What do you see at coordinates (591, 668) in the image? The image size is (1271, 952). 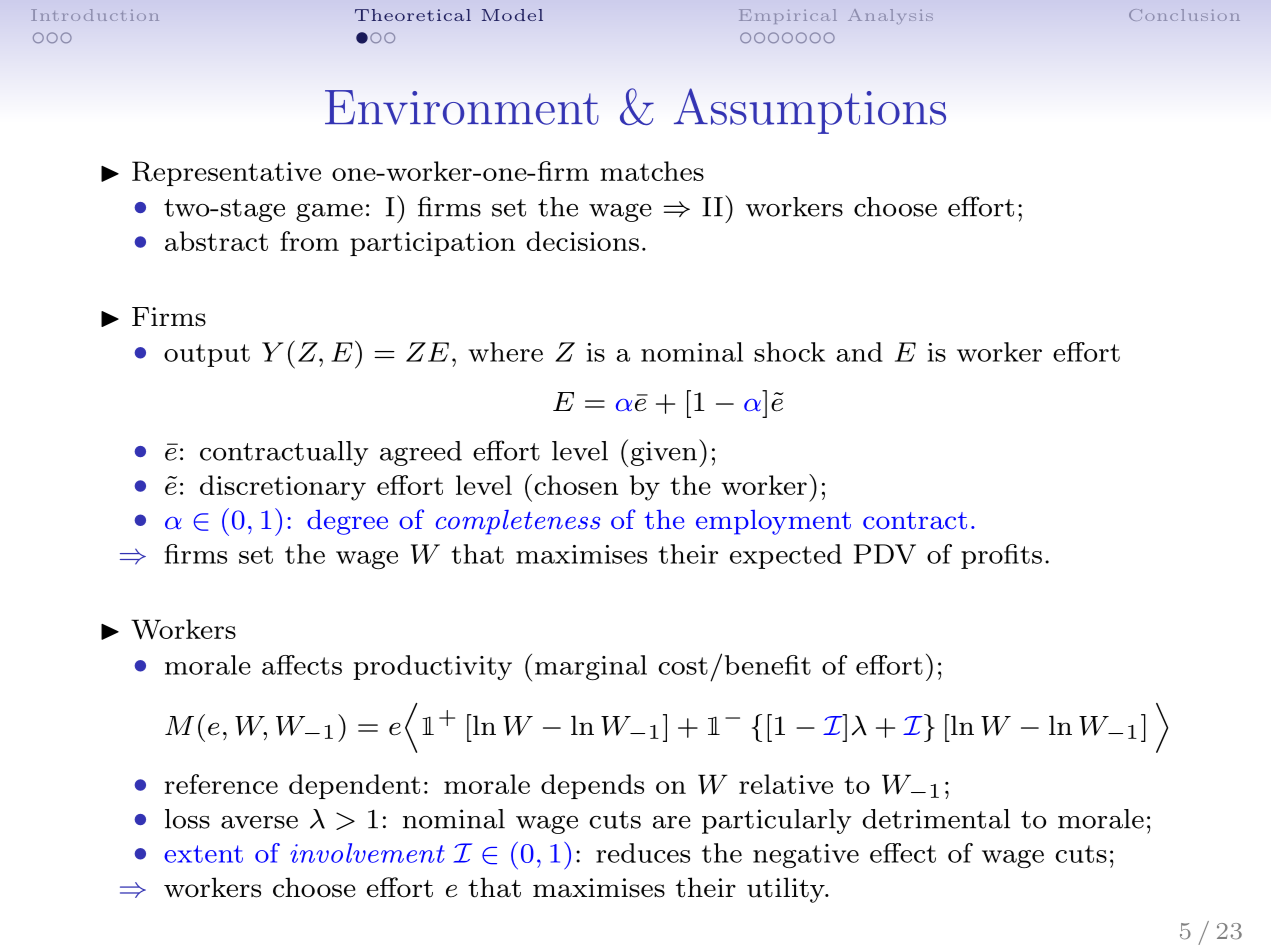 I see `marginal` at bounding box center [591, 668].
